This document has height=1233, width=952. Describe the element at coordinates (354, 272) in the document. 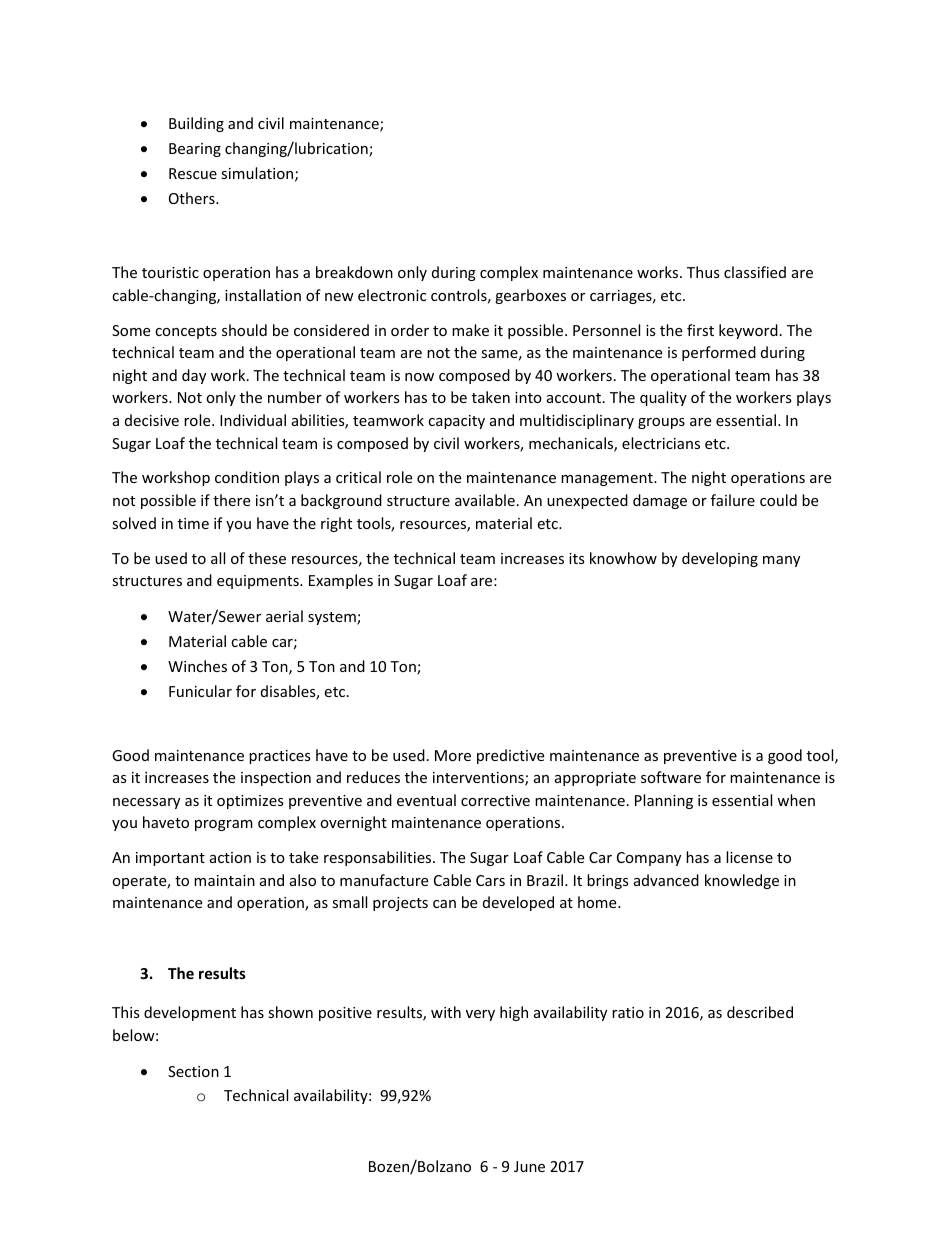

I see `breakdown` at that location.
